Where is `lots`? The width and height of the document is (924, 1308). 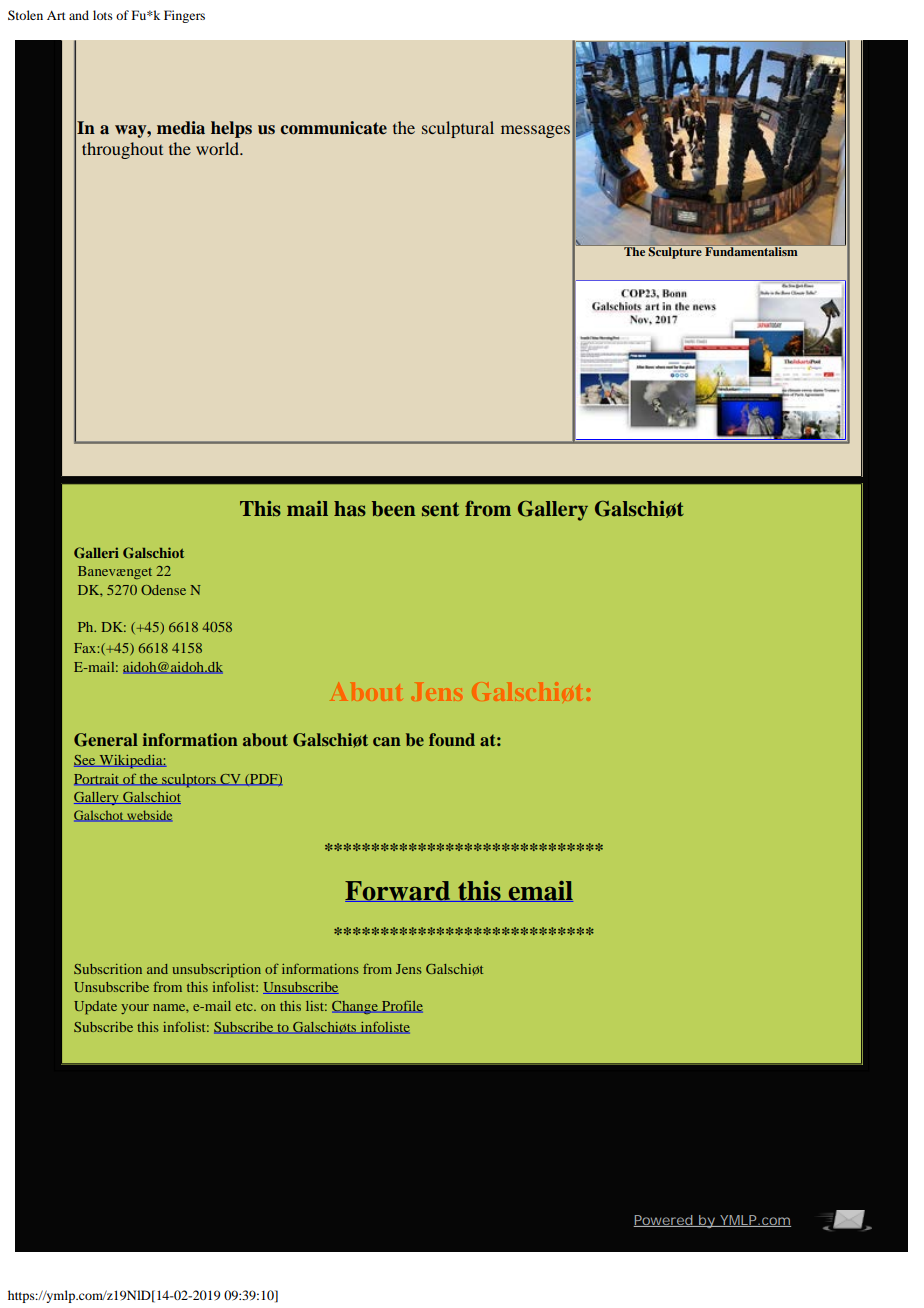 lots is located at coordinates (103, 15).
